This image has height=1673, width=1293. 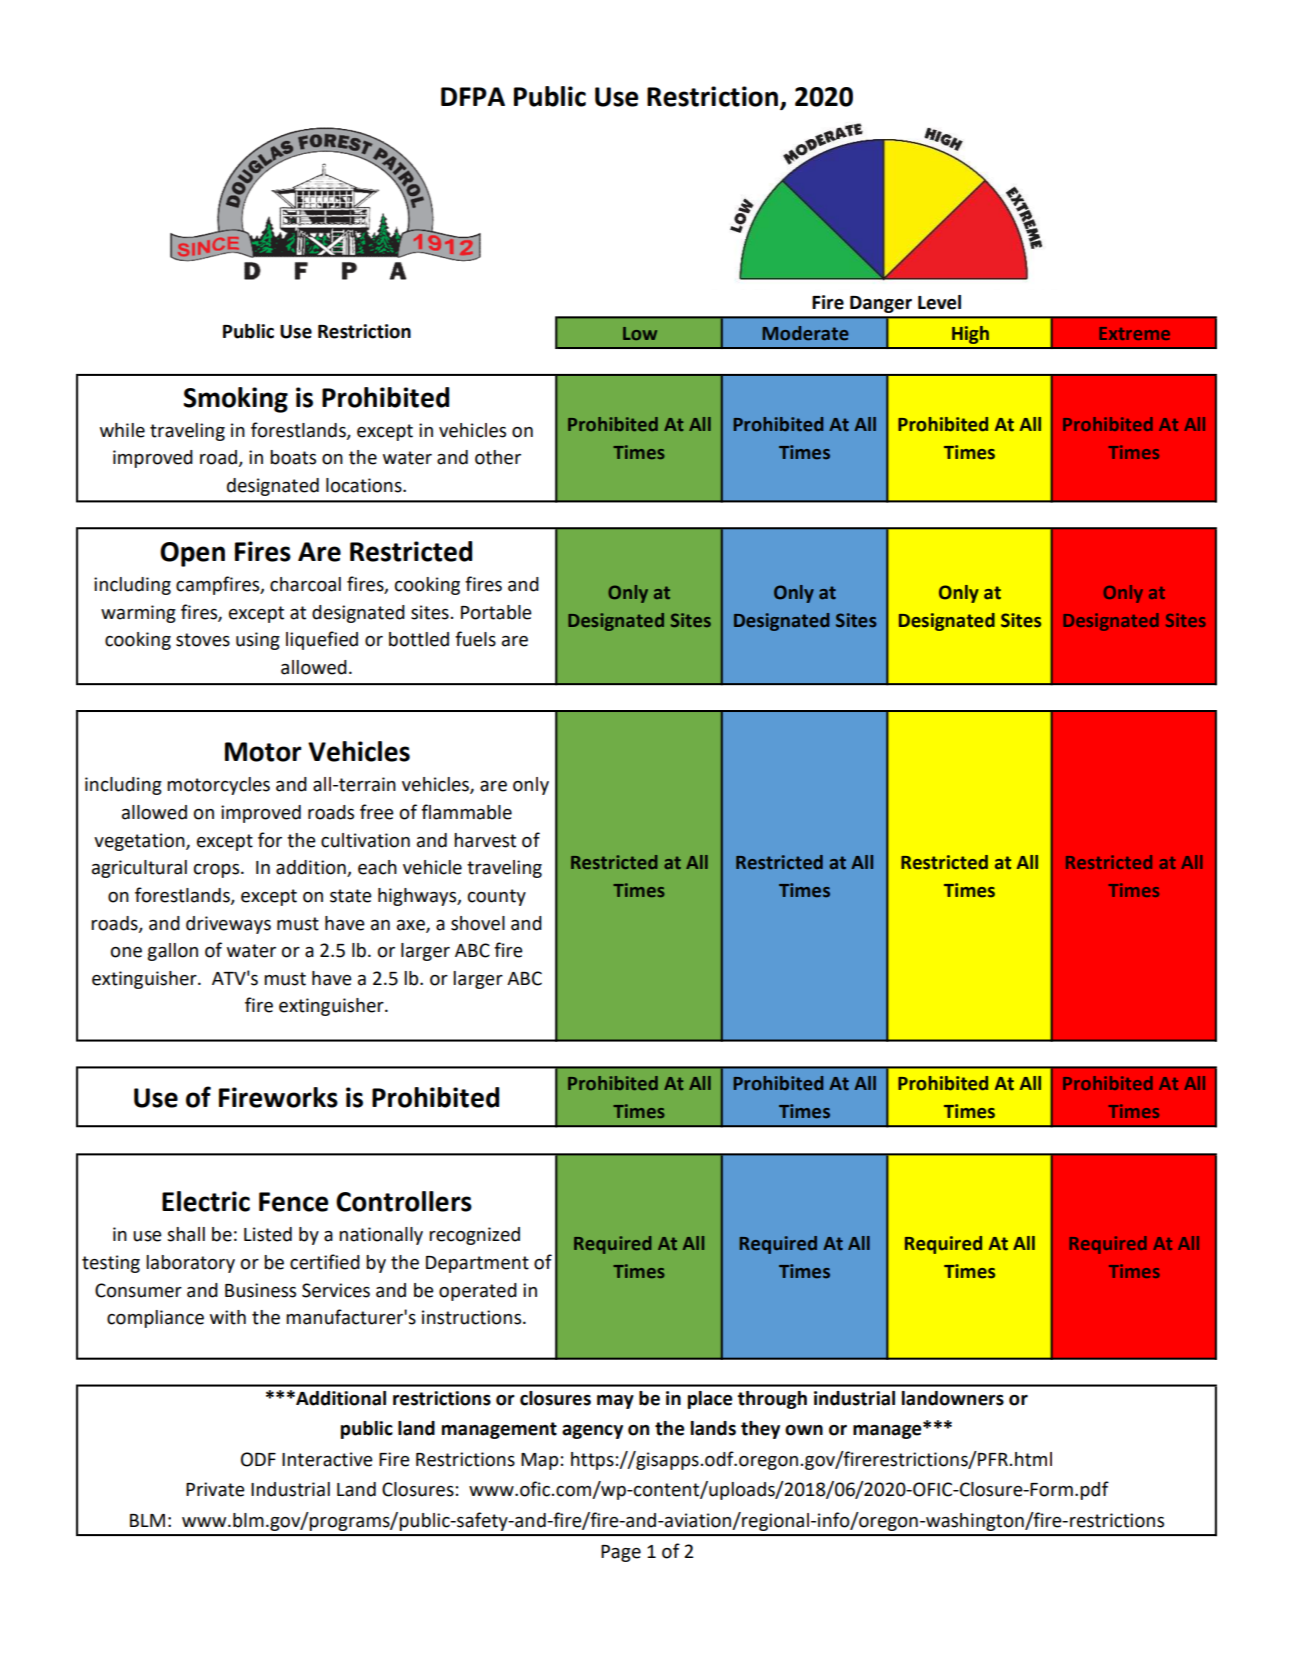 I want to click on using, so click(x=258, y=641).
